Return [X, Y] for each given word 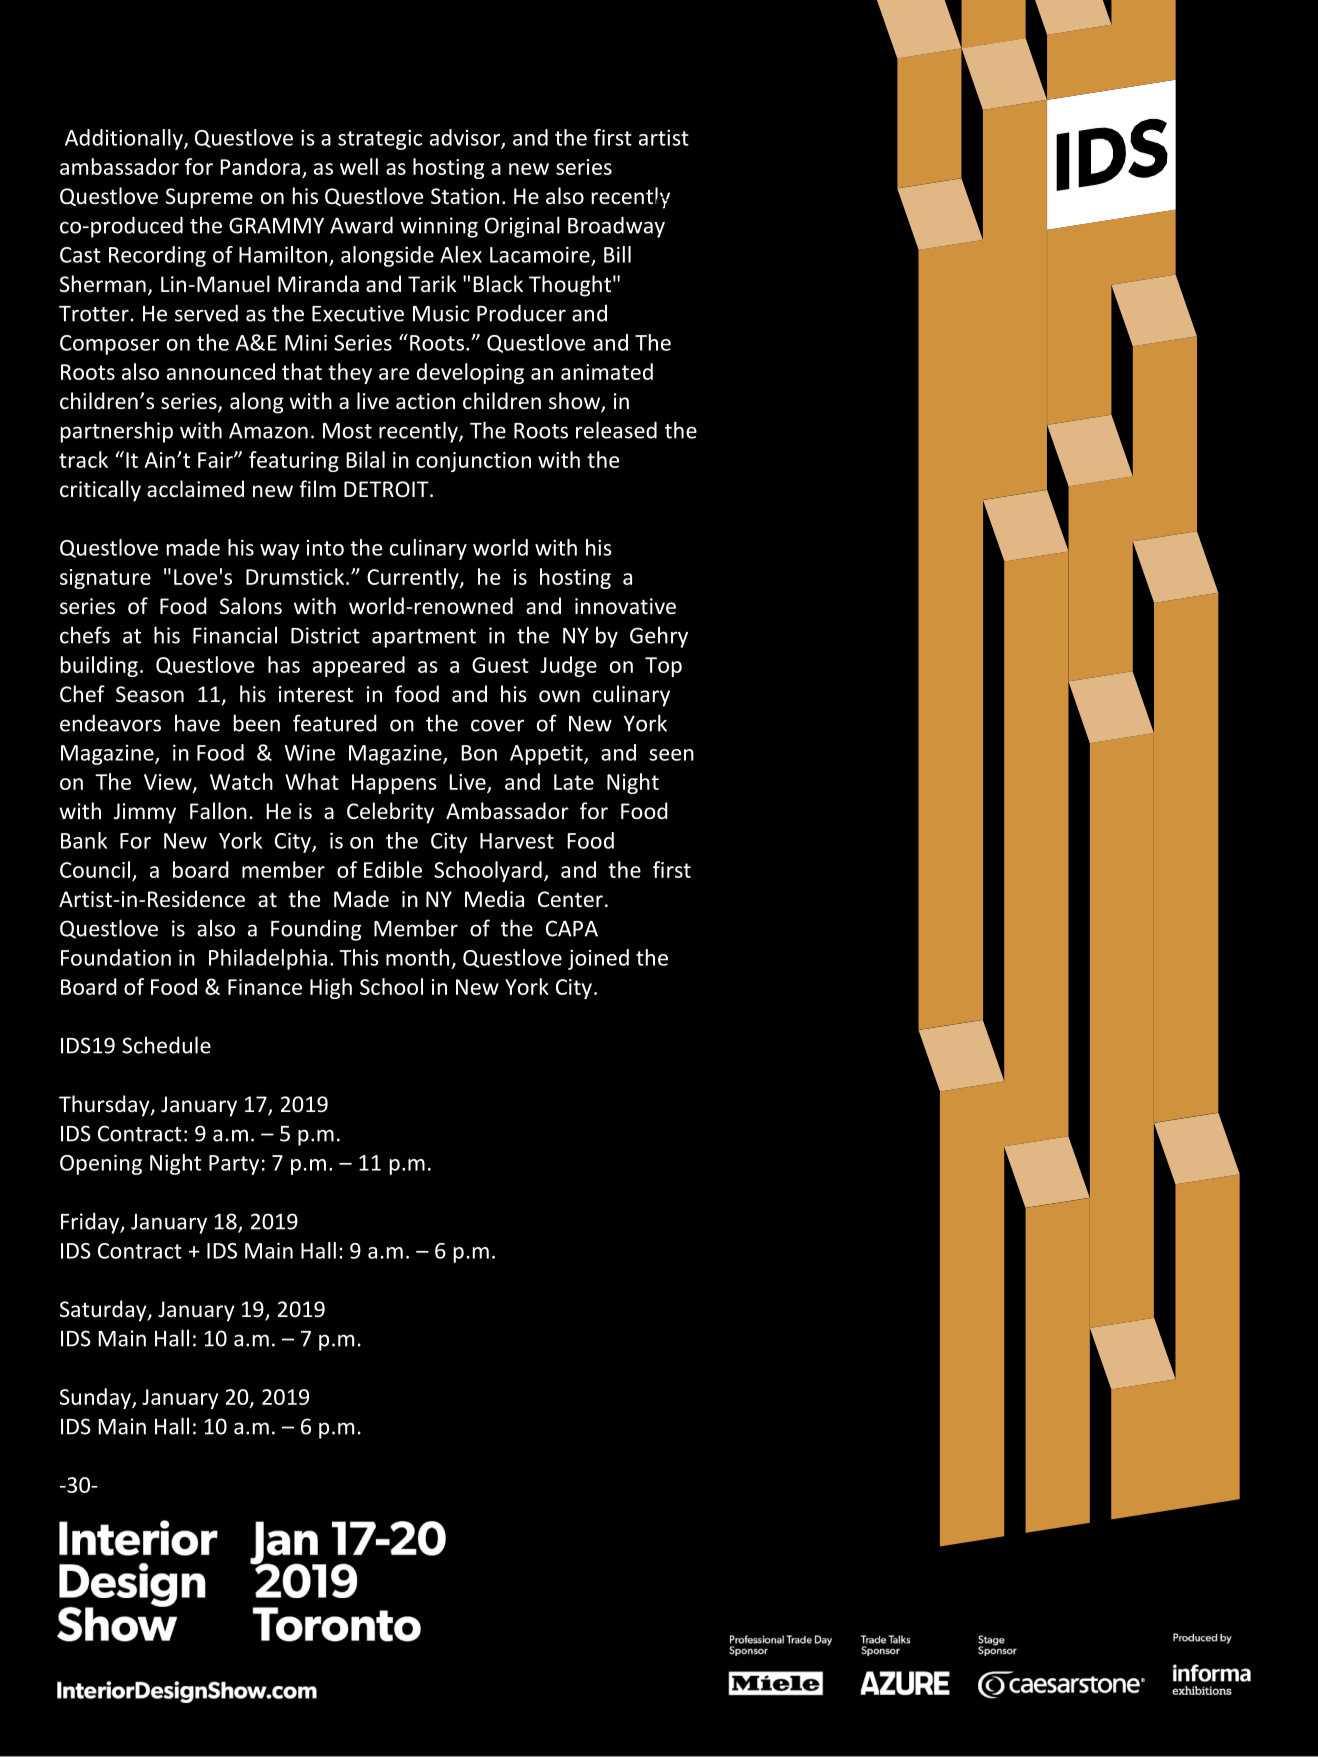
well [359, 166]
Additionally [125, 139]
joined [598, 959]
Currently [414, 578]
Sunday [96, 1398]
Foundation [116, 957]
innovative [625, 606]
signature [105, 579]
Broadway [616, 227]
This [359, 957]
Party [234, 1165]
